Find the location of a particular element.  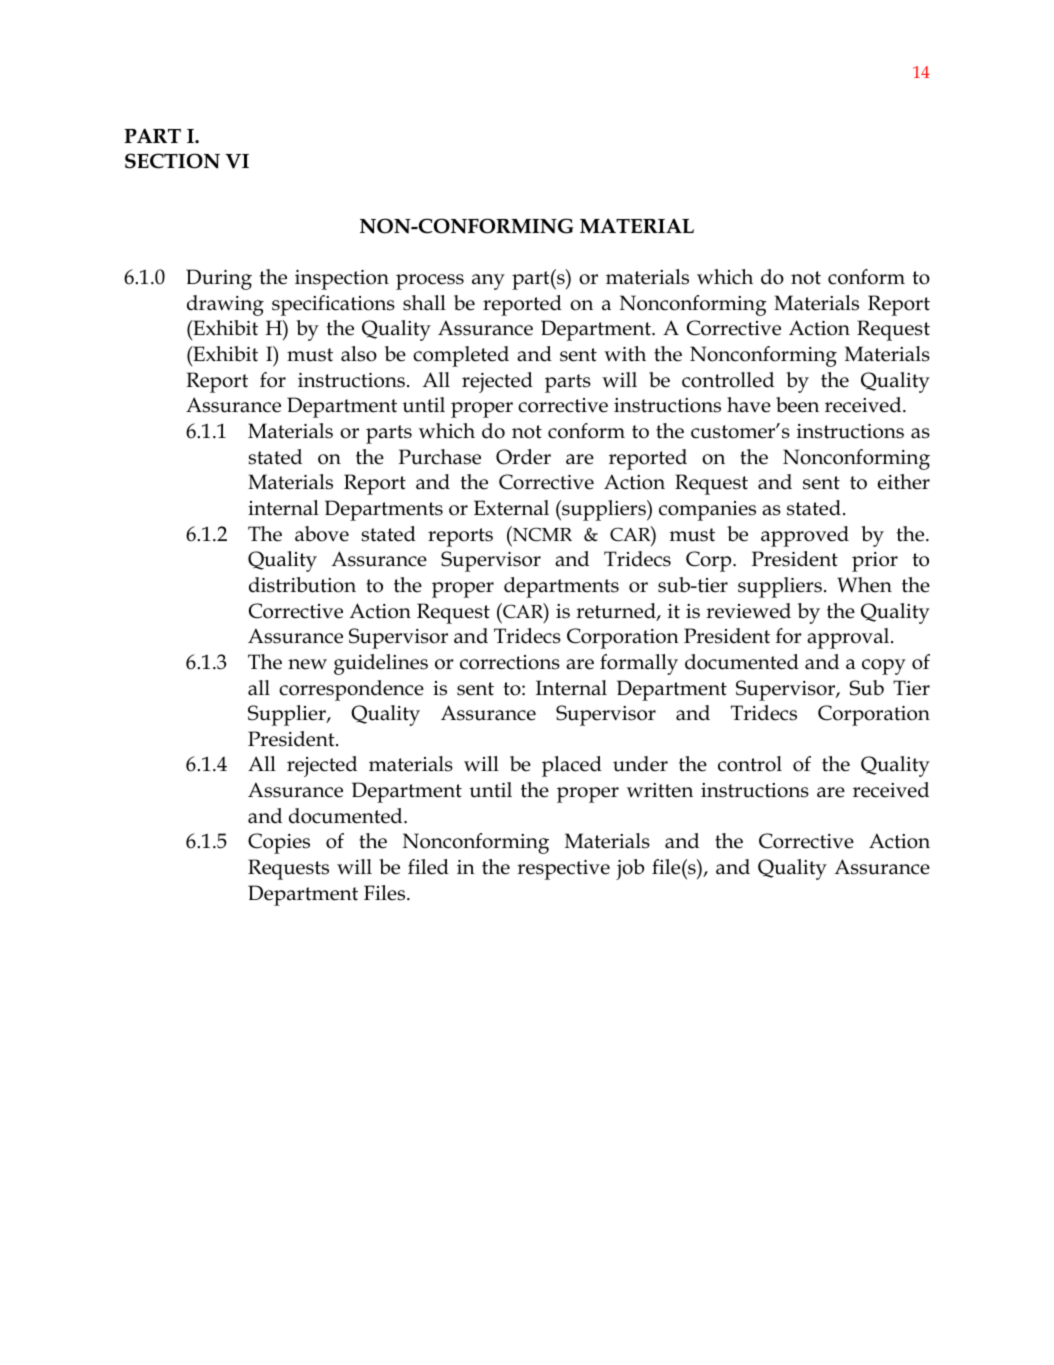

also is located at coordinates (359, 354).
